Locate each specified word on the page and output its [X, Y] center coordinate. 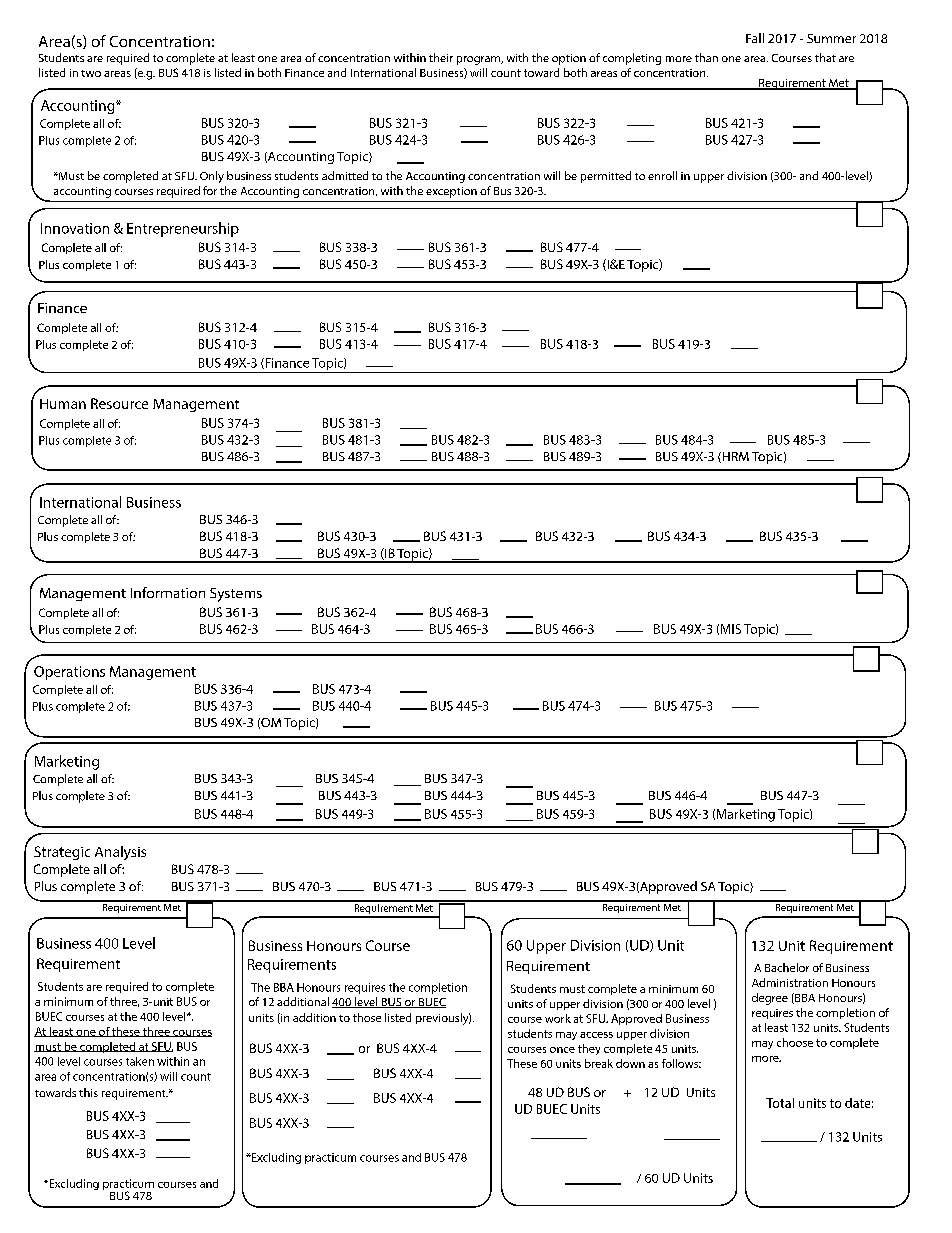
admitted [345, 175]
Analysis [120, 853]
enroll [662, 175]
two [91, 73]
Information [168, 592]
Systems [236, 595]
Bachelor [787, 967]
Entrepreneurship [183, 229]
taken [140, 1061]
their [441, 57]
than [706, 57]
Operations [69, 673]
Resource [119, 403]
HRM [734, 457]
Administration [790, 982]
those [367, 1017]
